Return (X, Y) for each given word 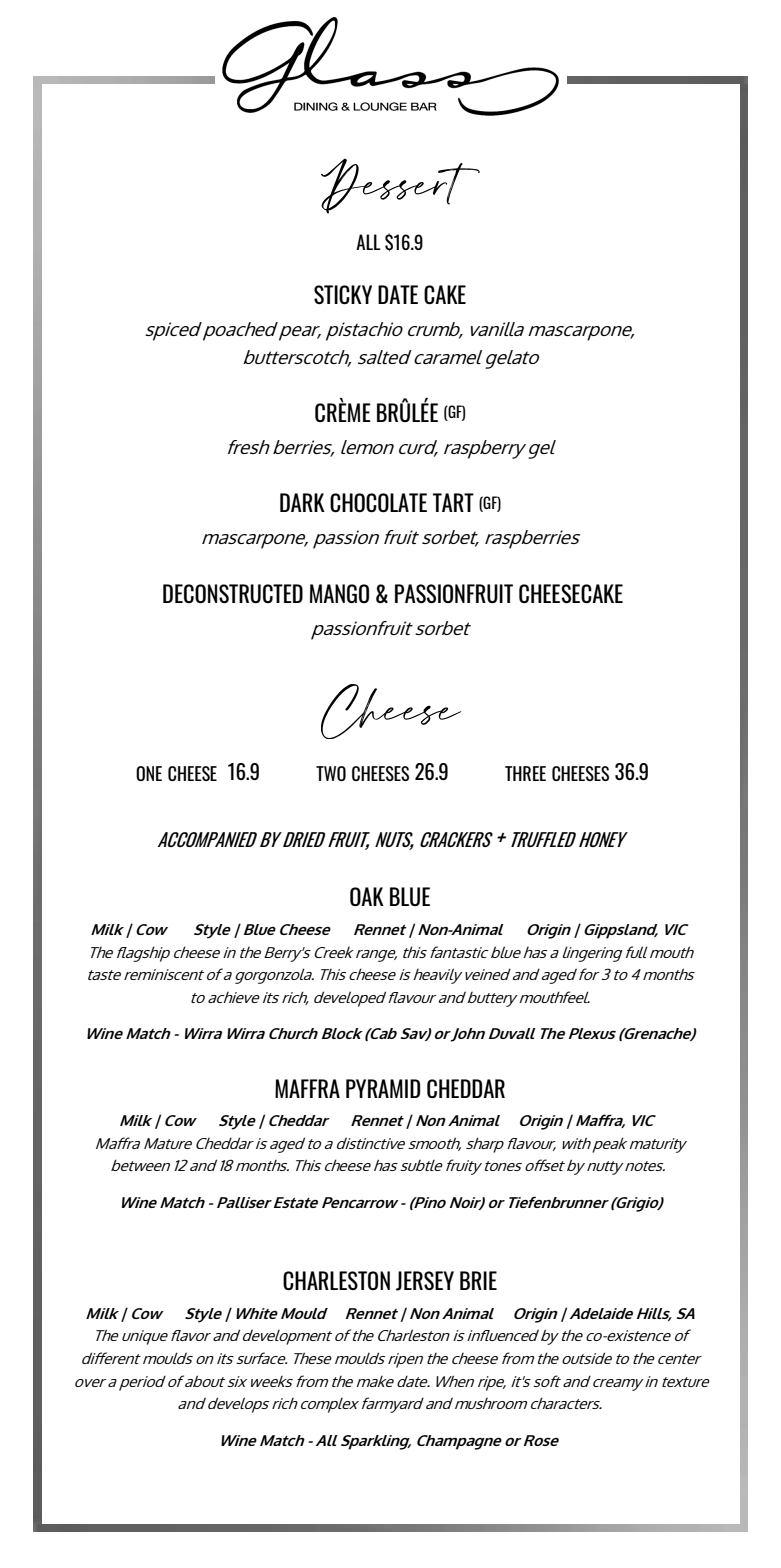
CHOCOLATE (378, 502)
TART (453, 502)
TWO (331, 773)
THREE (525, 773)
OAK (367, 896)
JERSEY (425, 1281)
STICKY (343, 294)
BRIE (478, 1280)
